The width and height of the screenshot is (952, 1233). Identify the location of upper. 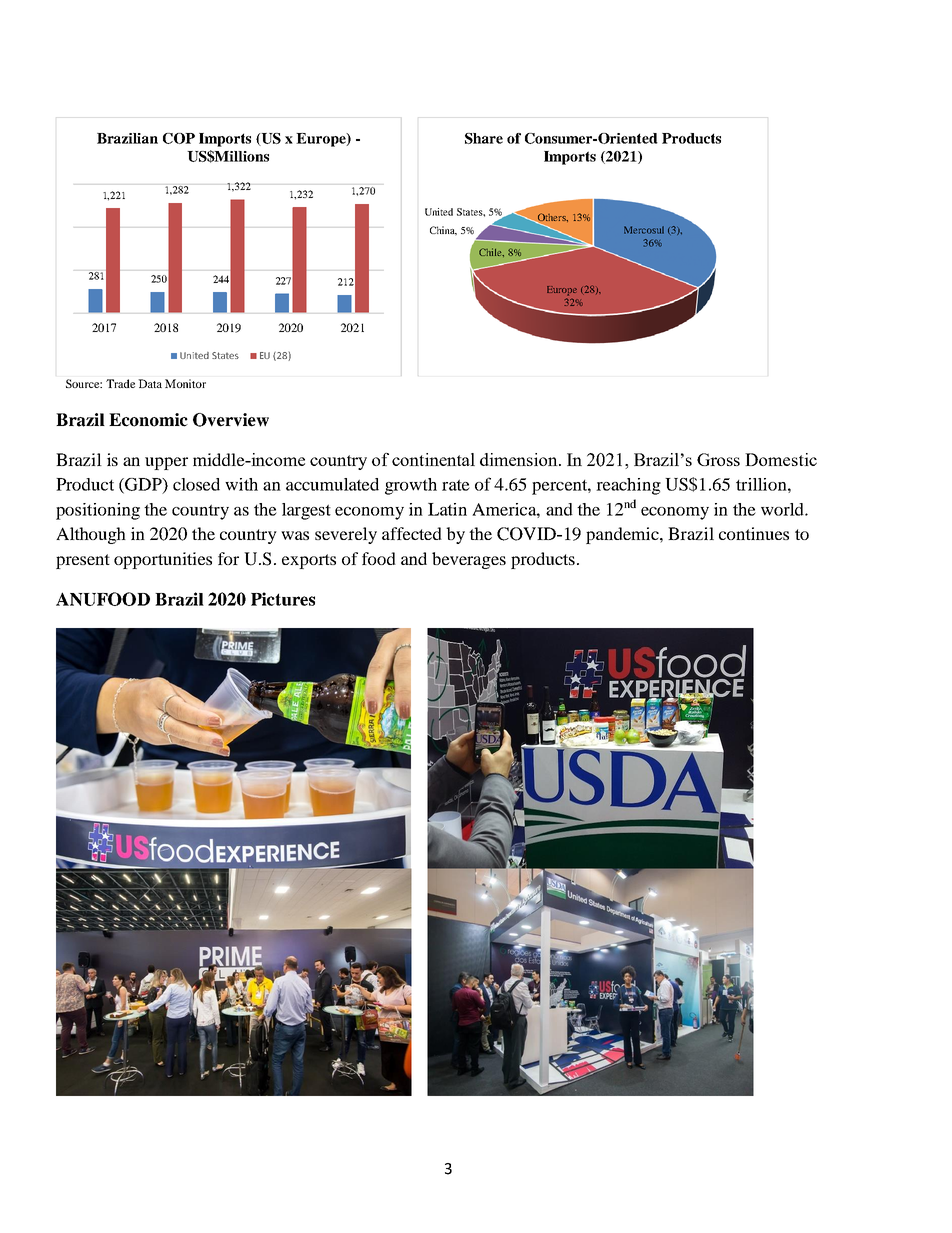
(166, 463).
